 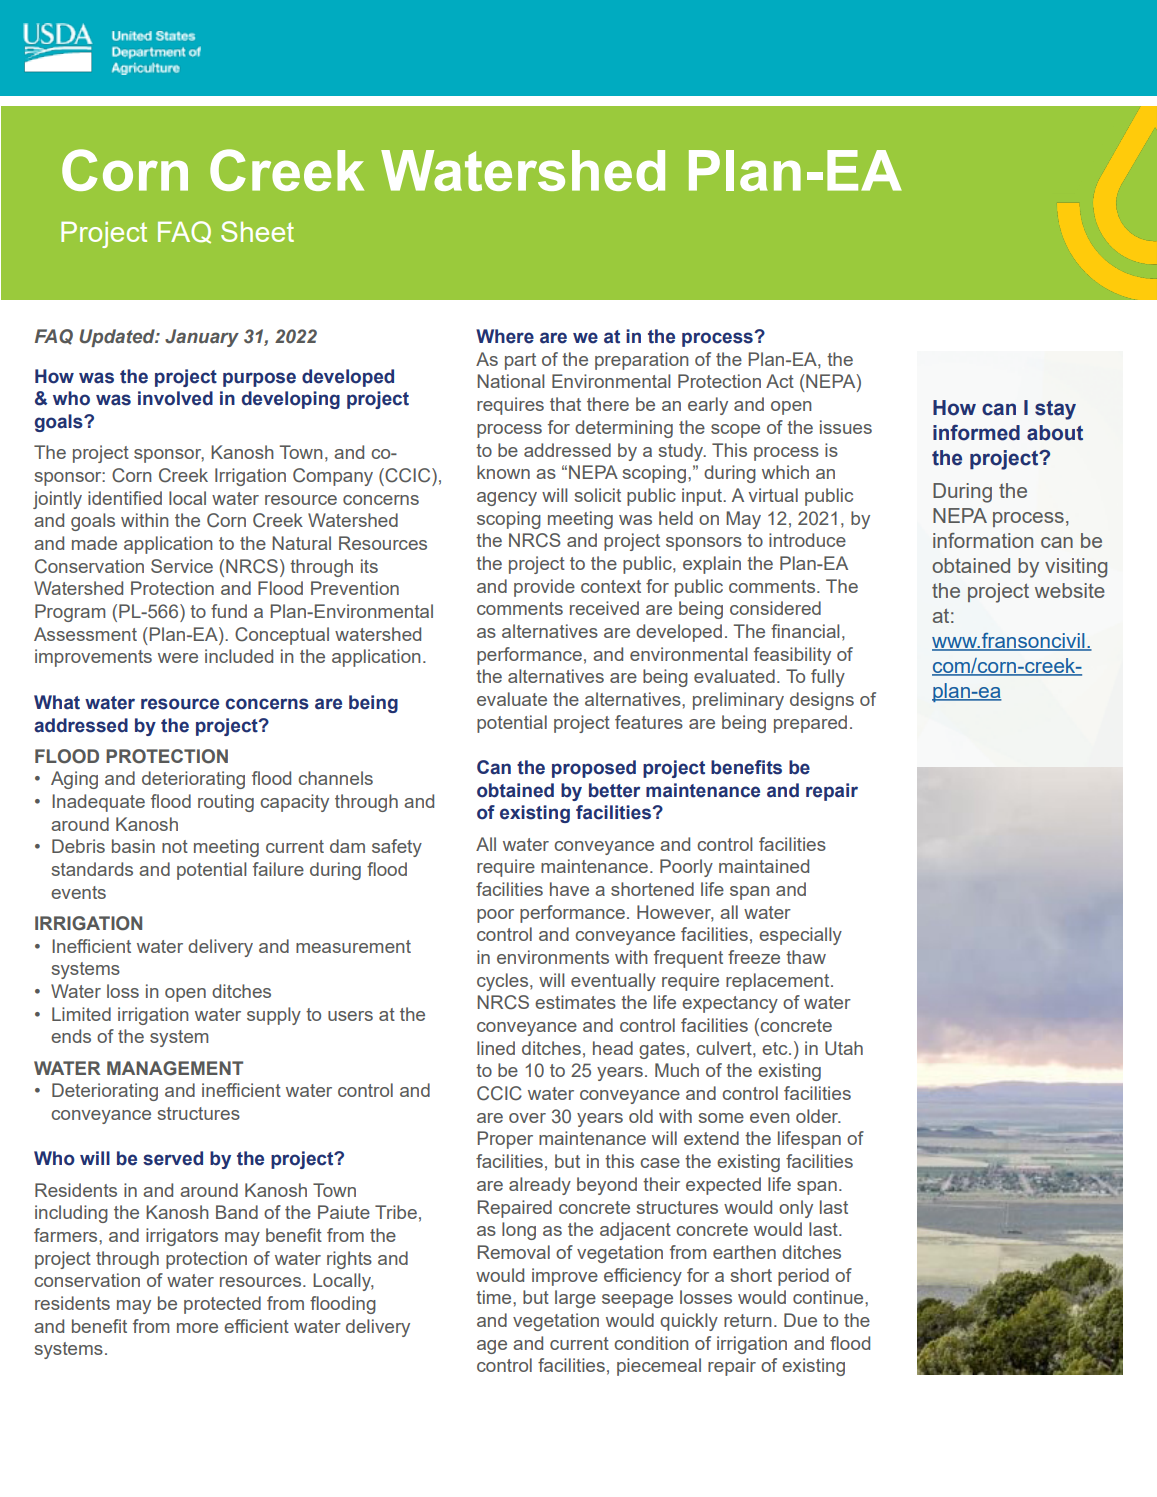 What do you see at coordinates (575, 1299) in the document?
I see `large` at bounding box center [575, 1299].
